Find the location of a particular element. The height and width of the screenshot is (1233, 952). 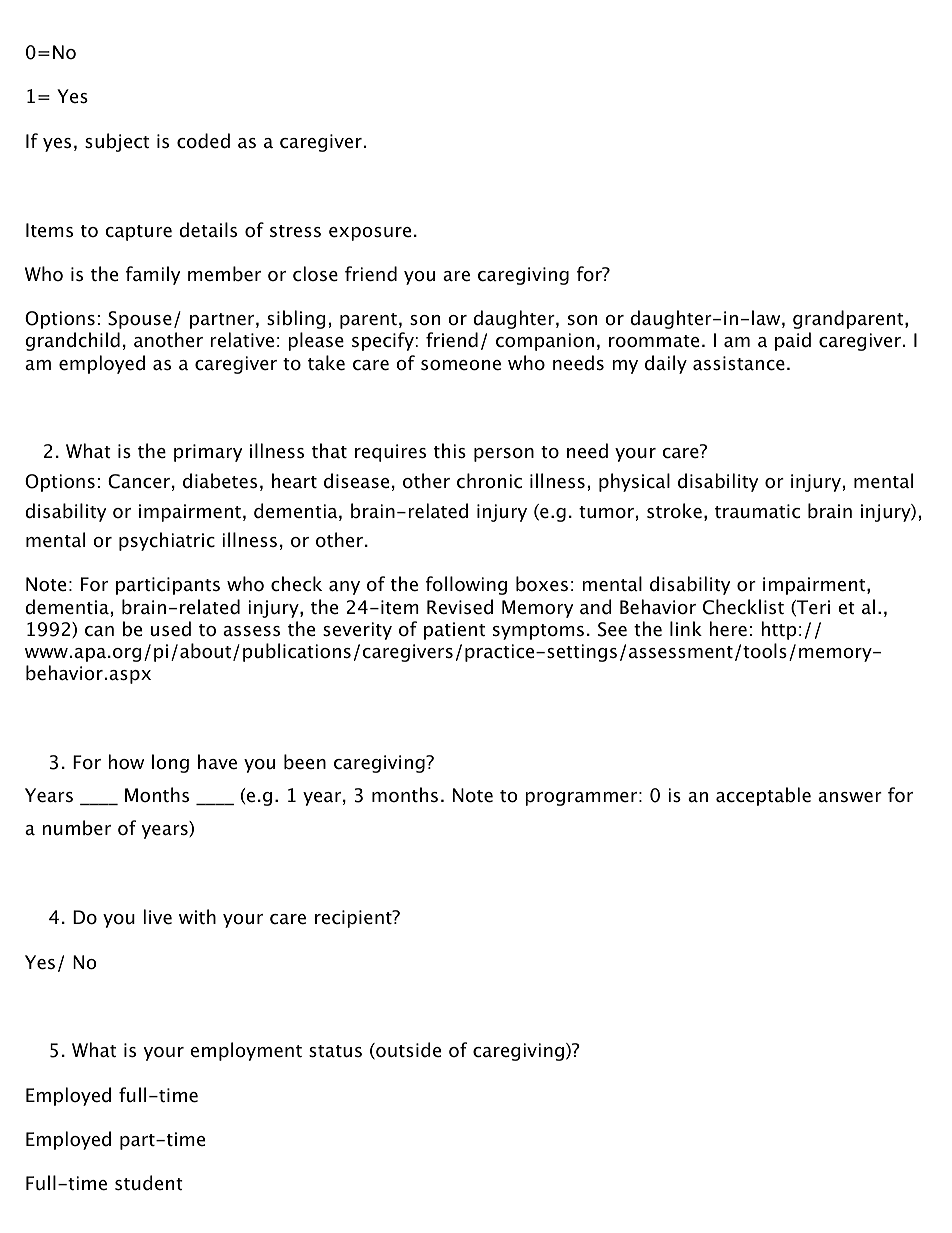

Spouse is located at coordinates (140, 320).
